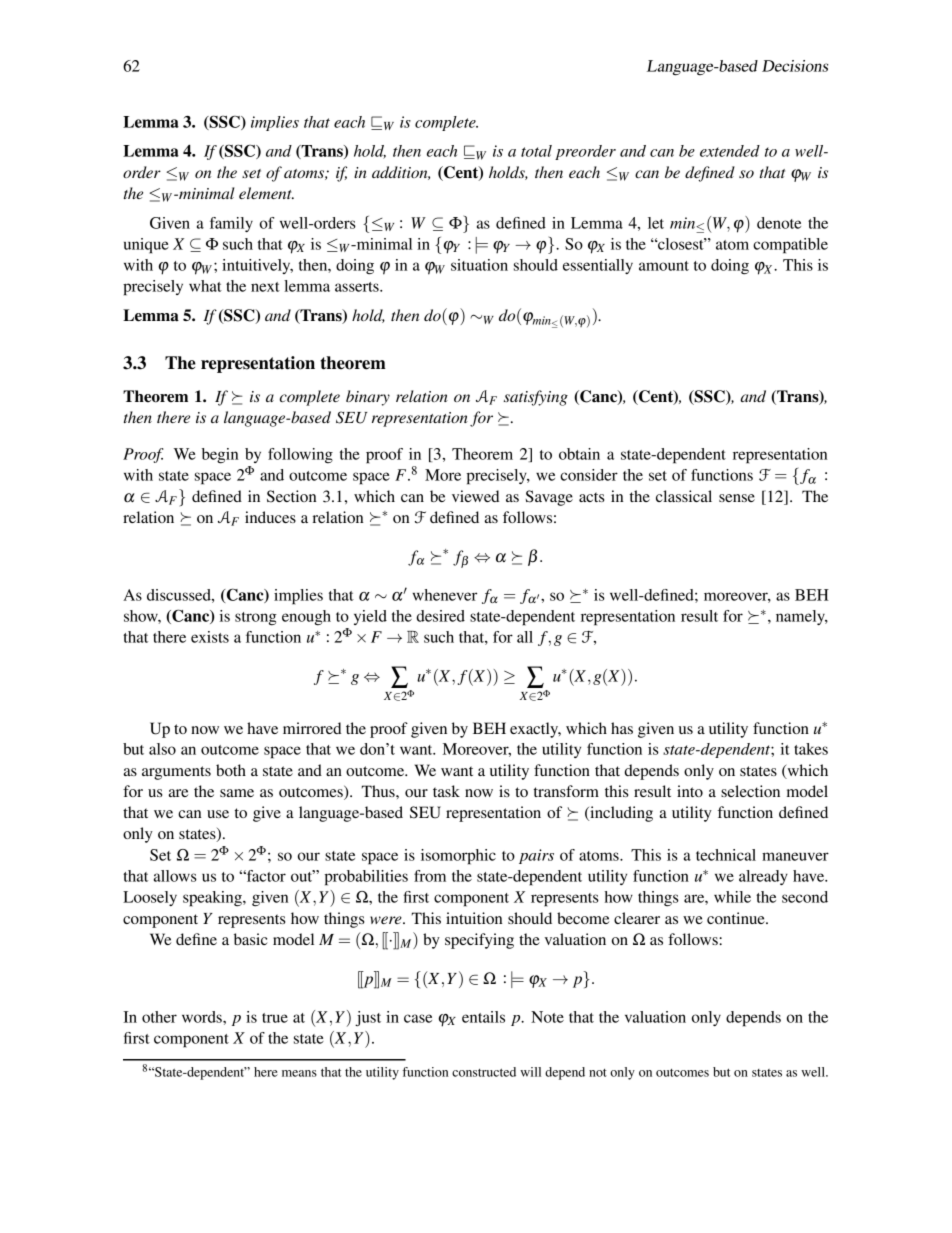 Image resolution: width=952 pixels, height=1233 pixels. What do you see at coordinates (203, 1017) in the screenshot?
I see `words` at bounding box center [203, 1017].
